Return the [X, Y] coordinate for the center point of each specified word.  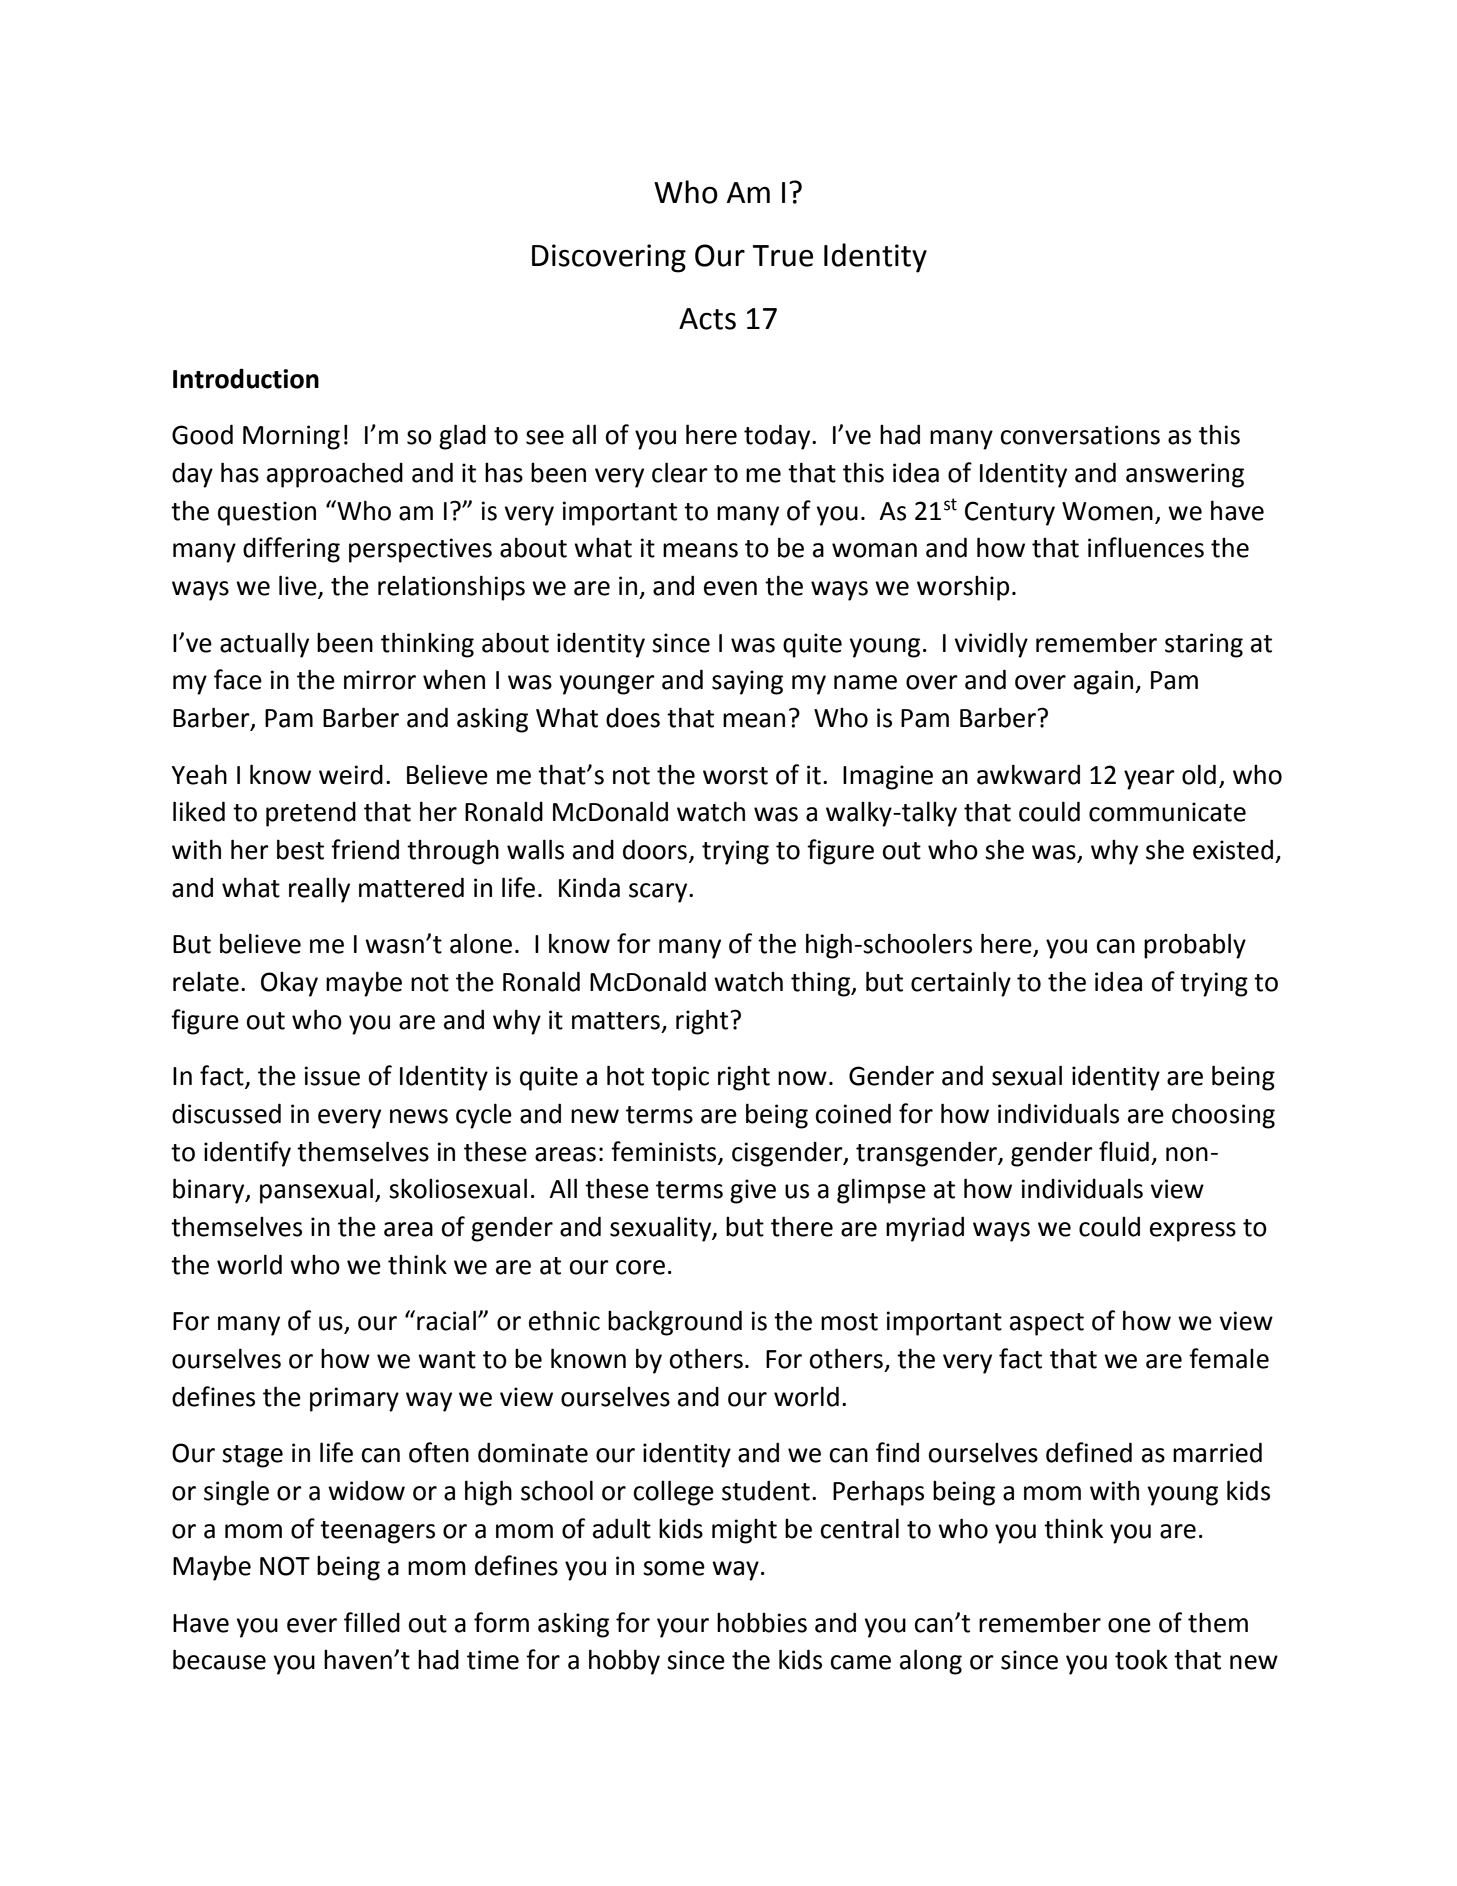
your [683, 1628]
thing [821, 984]
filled [372, 1622]
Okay [289, 984]
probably [1195, 946]
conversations [1080, 435]
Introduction [246, 378]
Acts [707, 319]
